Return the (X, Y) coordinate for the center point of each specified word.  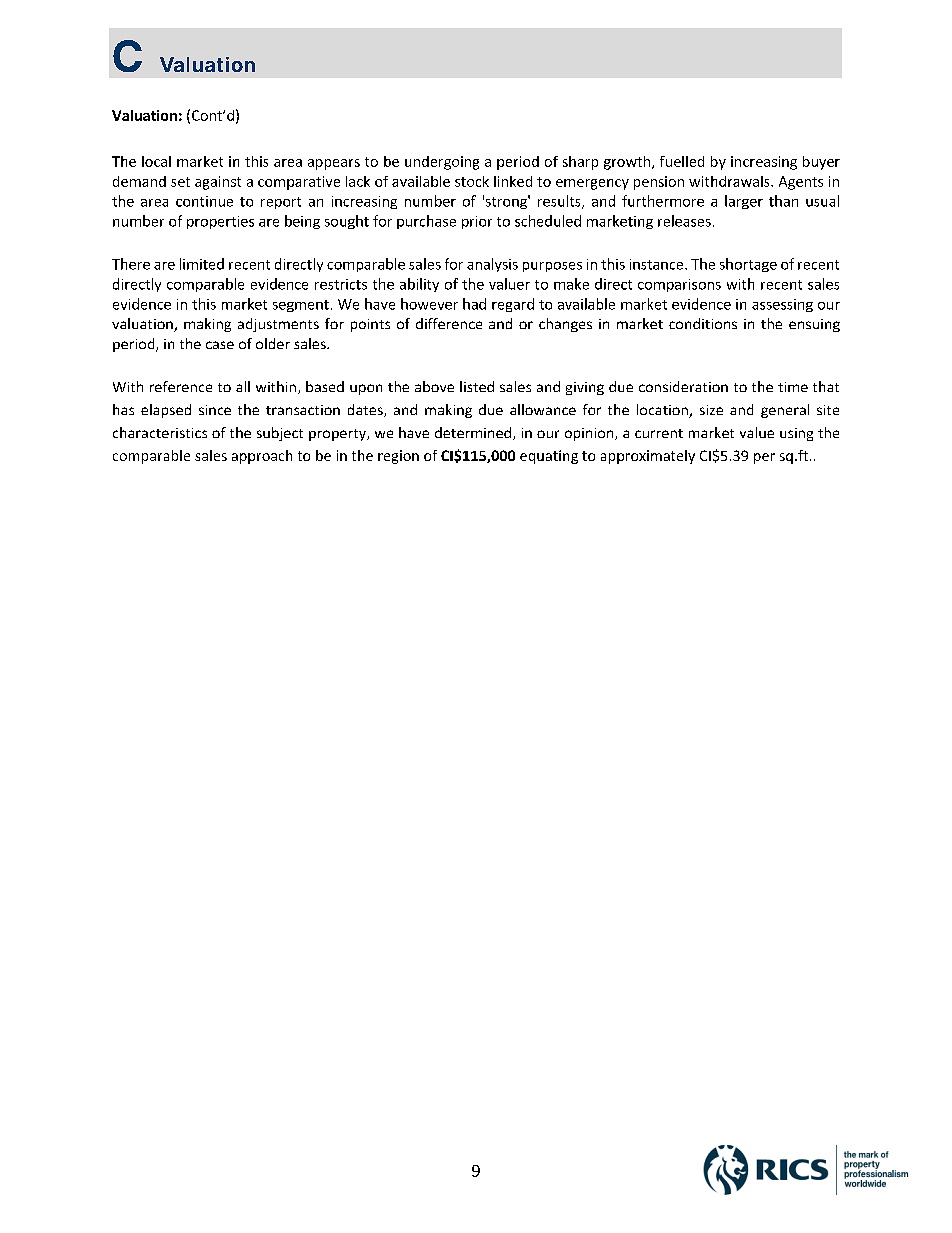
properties (220, 222)
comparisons (679, 285)
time (793, 387)
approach (262, 457)
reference (181, 386)
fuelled (682, 161)
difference (449, 323)
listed (477, 386)
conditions (703, 323)
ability (419, 285)
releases (684, 221)
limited (202, 264)
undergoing (442, 163)
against (218, 183)
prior (477, 222)
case (220, 345)
